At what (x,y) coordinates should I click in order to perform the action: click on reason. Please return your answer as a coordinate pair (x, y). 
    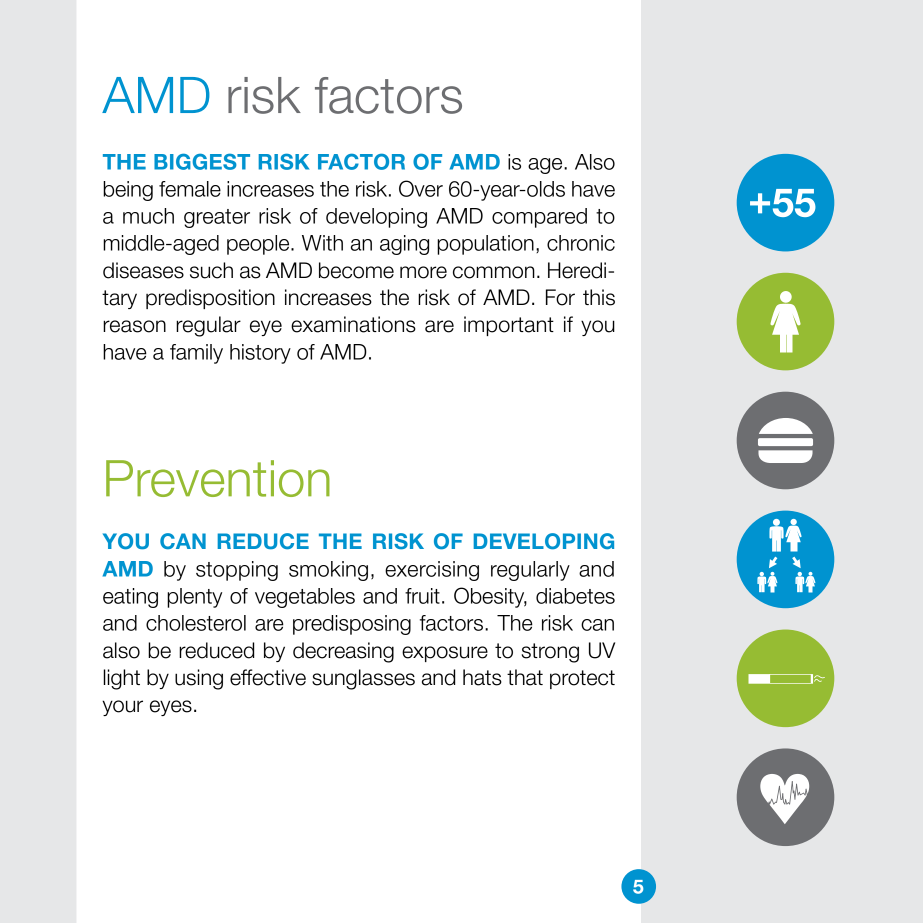
    Looking at the image, I should click on (134, 326).
